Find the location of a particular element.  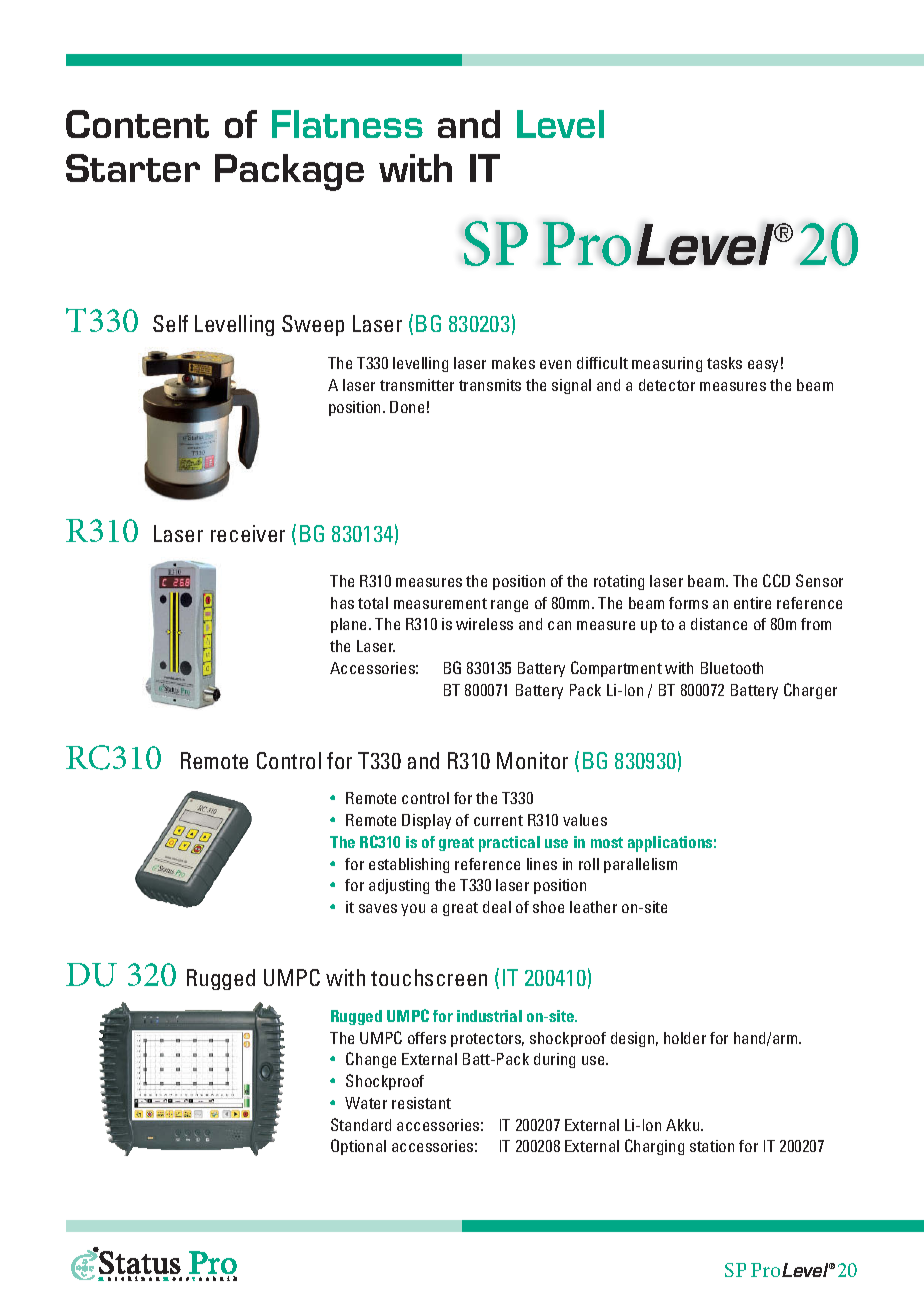

Flatness is located at coordinates (347, 124).
